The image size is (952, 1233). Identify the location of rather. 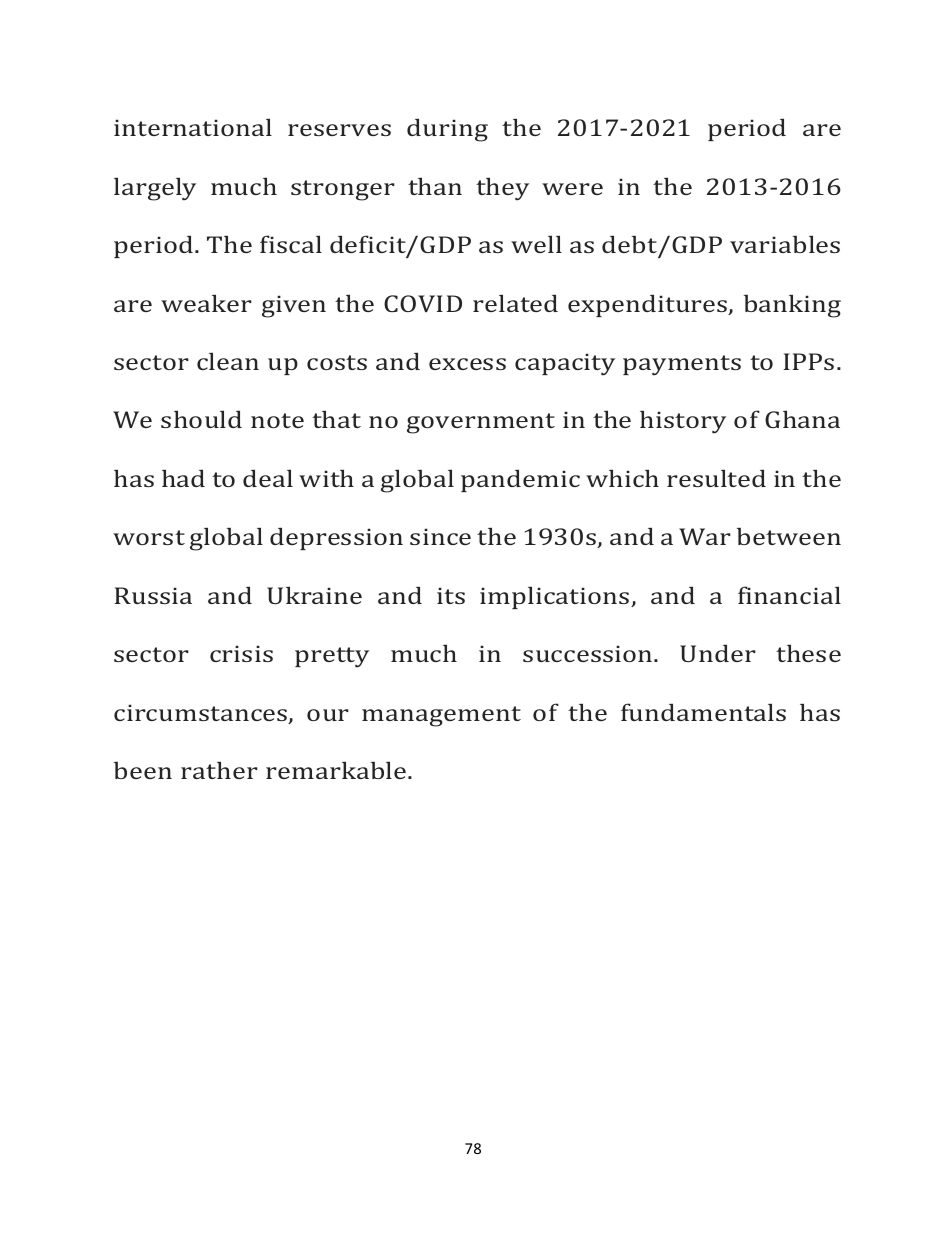
(219, 770).
